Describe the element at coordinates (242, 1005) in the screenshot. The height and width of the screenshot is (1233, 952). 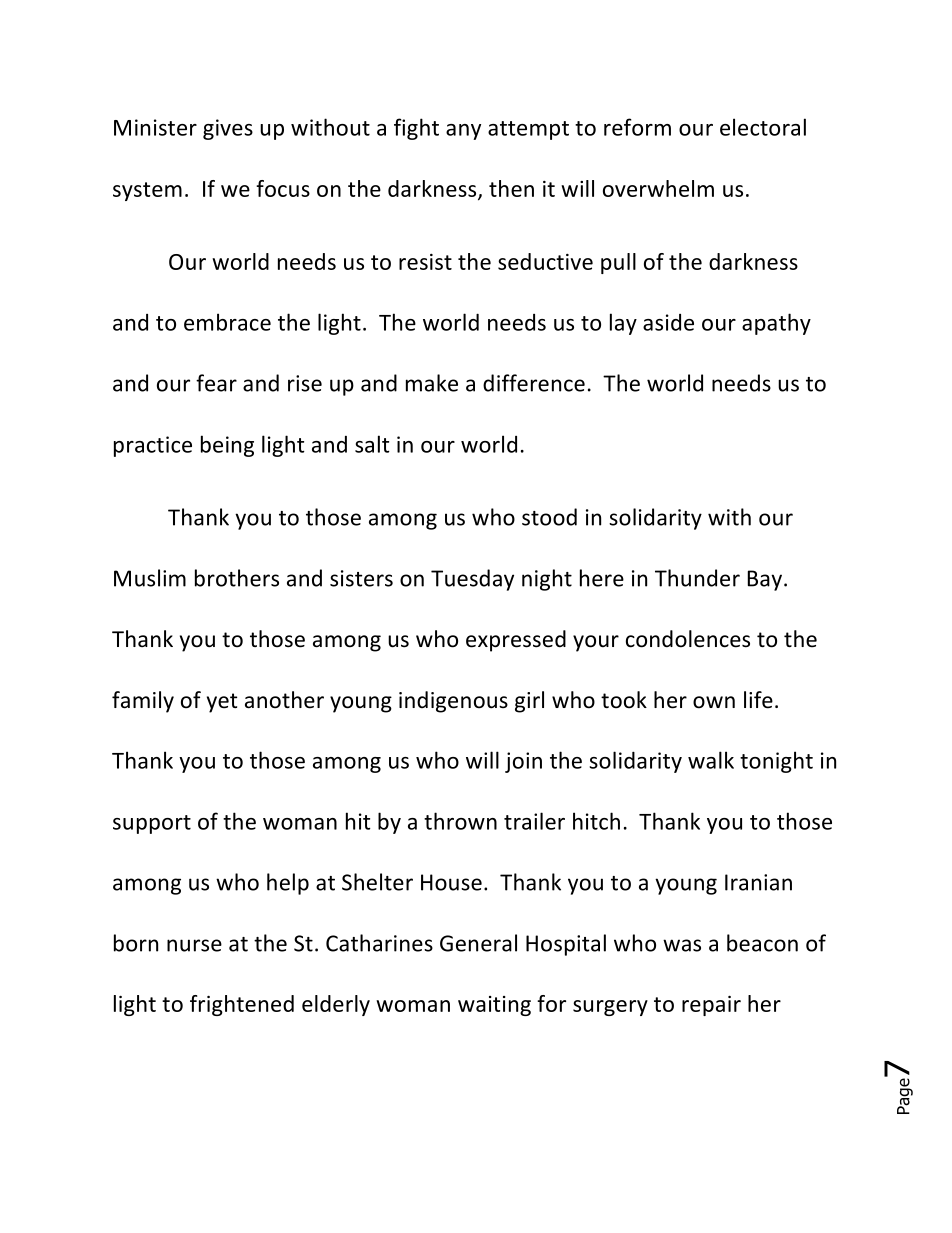
I see `frightened` at that location.
